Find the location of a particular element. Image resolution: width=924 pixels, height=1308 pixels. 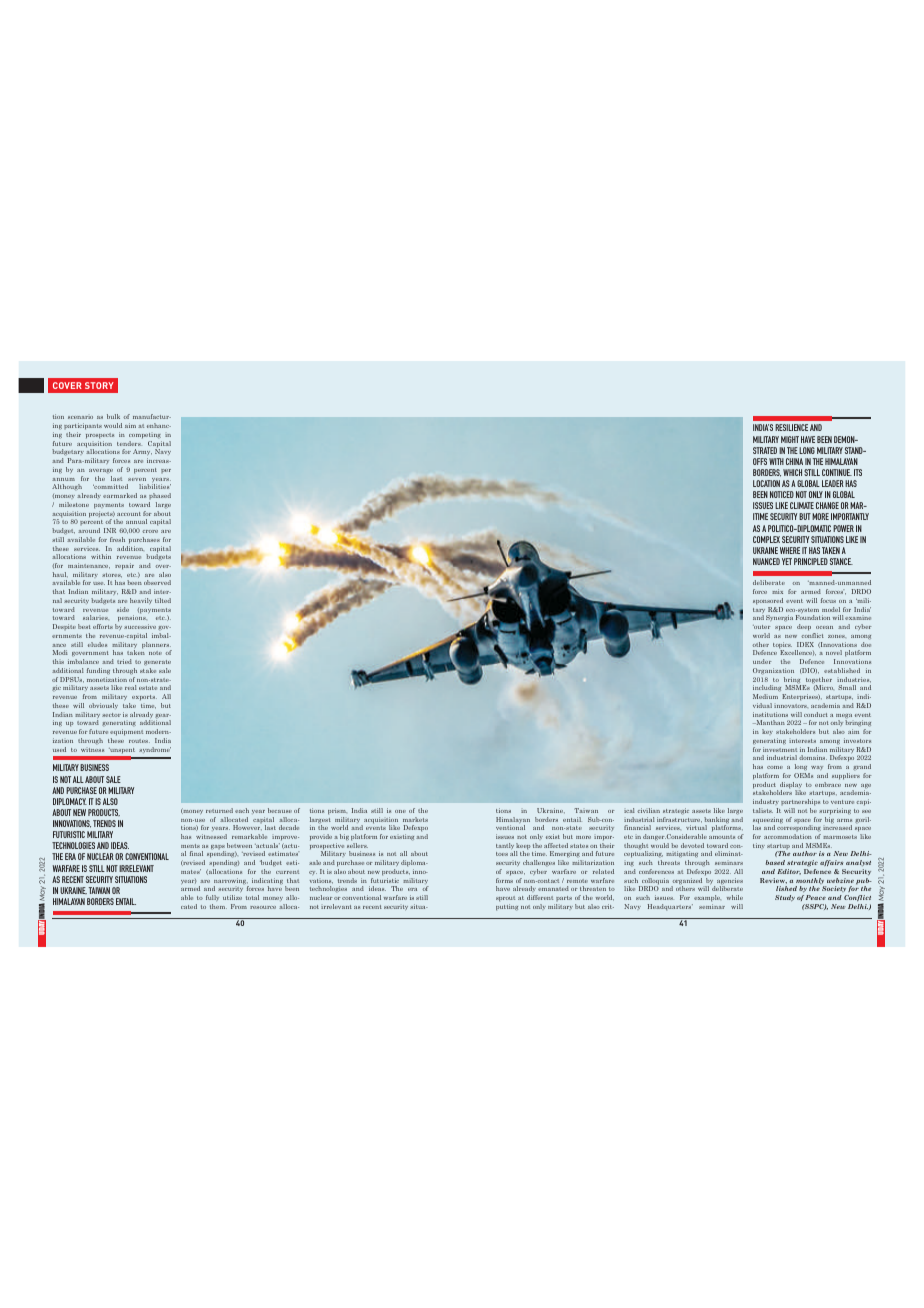

Study is located at coordinates (785, 898).
